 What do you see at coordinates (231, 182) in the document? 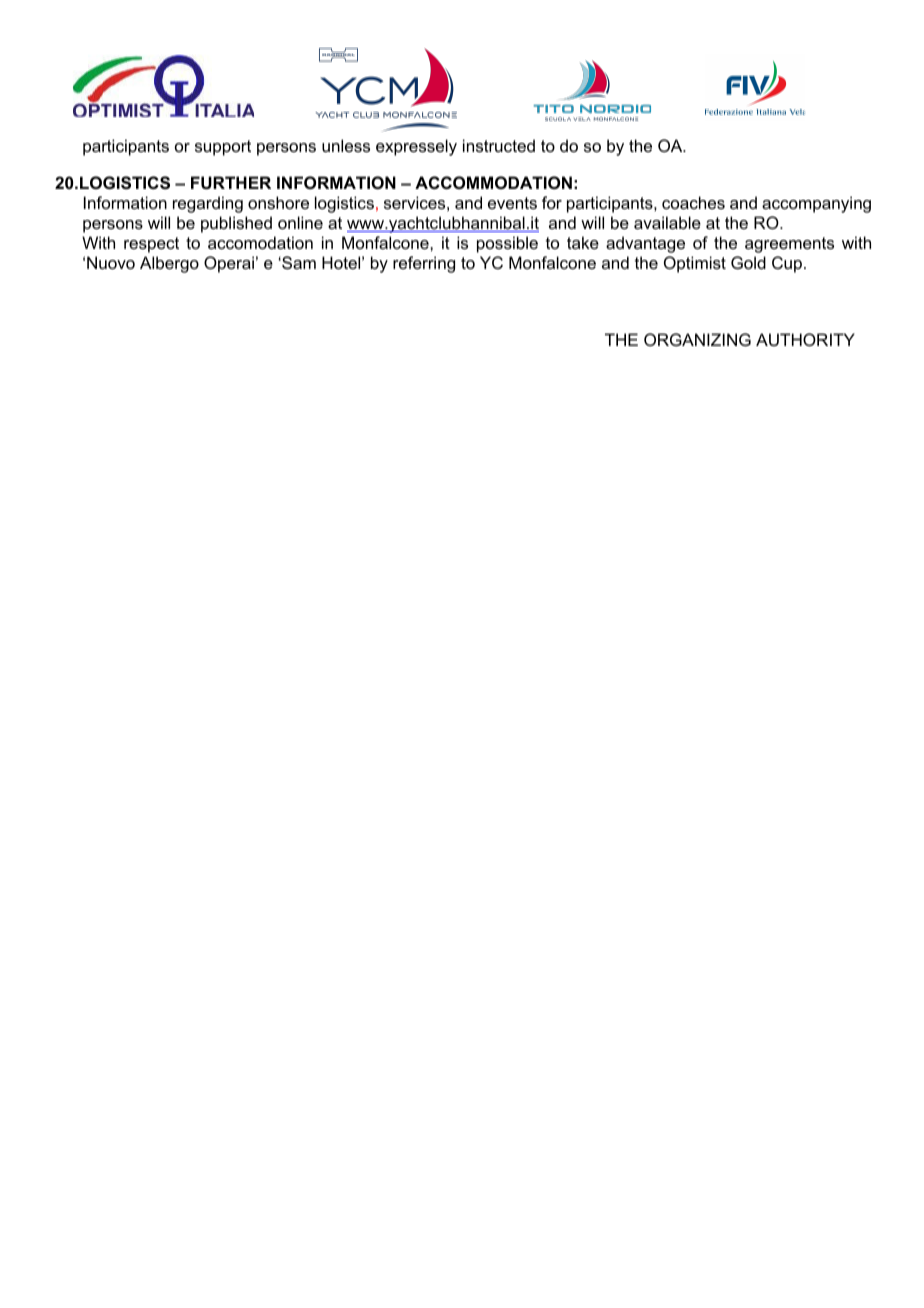
I see `FURTHER` at bounding box center [231, 182].
